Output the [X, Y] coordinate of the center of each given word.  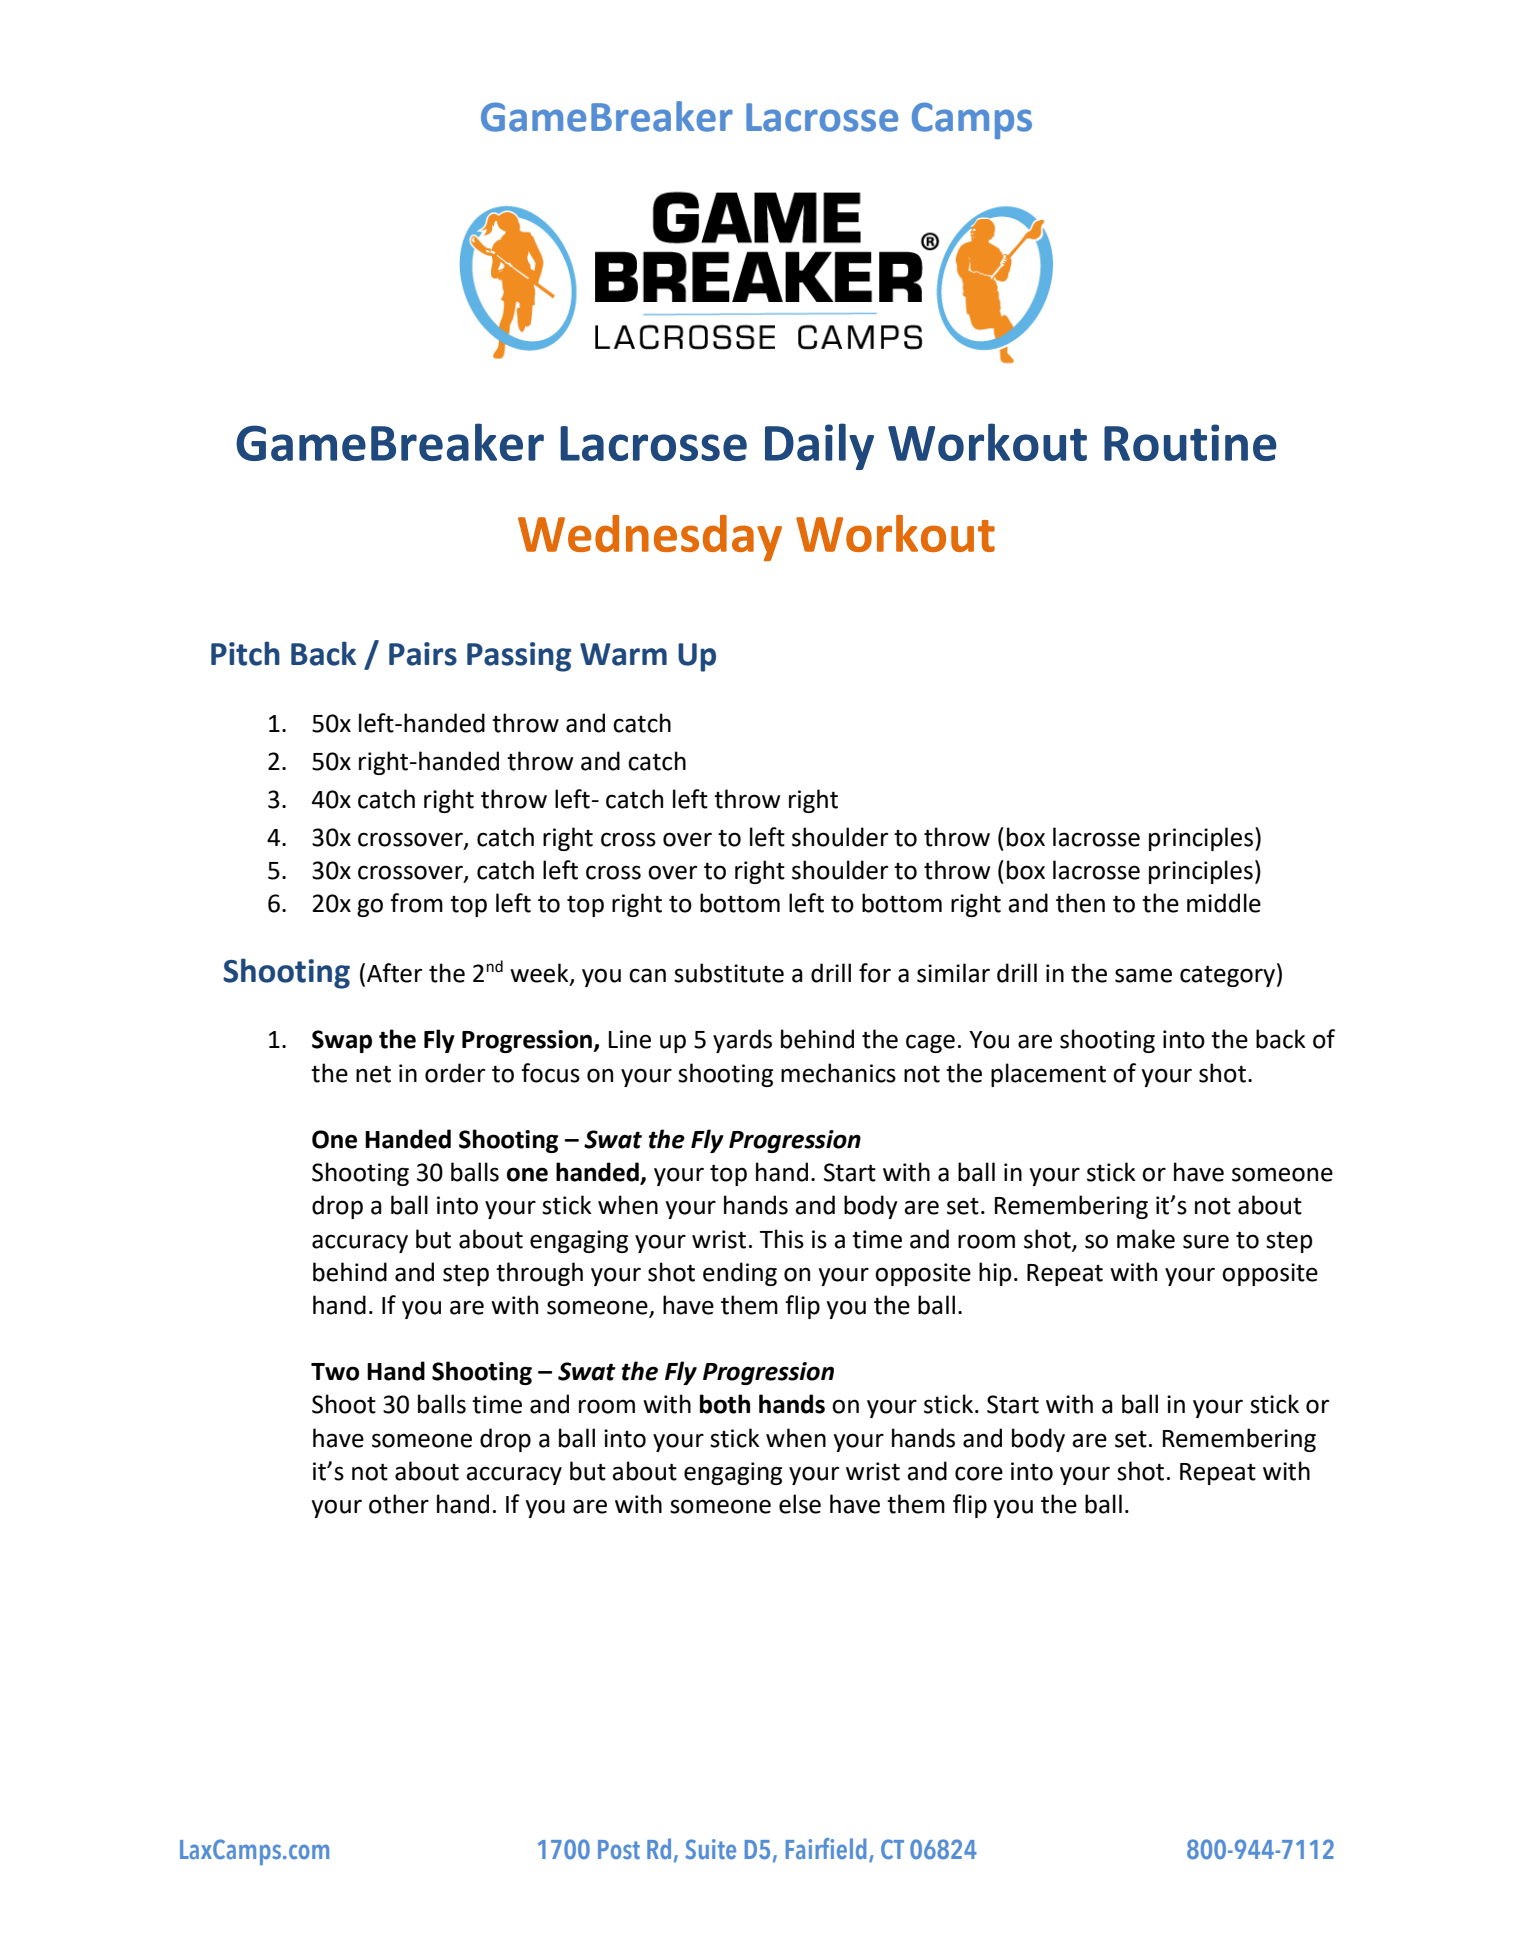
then [1080, 903]
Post [619, 1849]
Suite [710, 1849]
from [416, 903]
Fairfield [826, 1848]
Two [335, 1372]
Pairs [423, 654]
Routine [1190, 442]
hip [995, 1274]
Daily [819, 446]
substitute [729, 973]
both [725, 1404]
